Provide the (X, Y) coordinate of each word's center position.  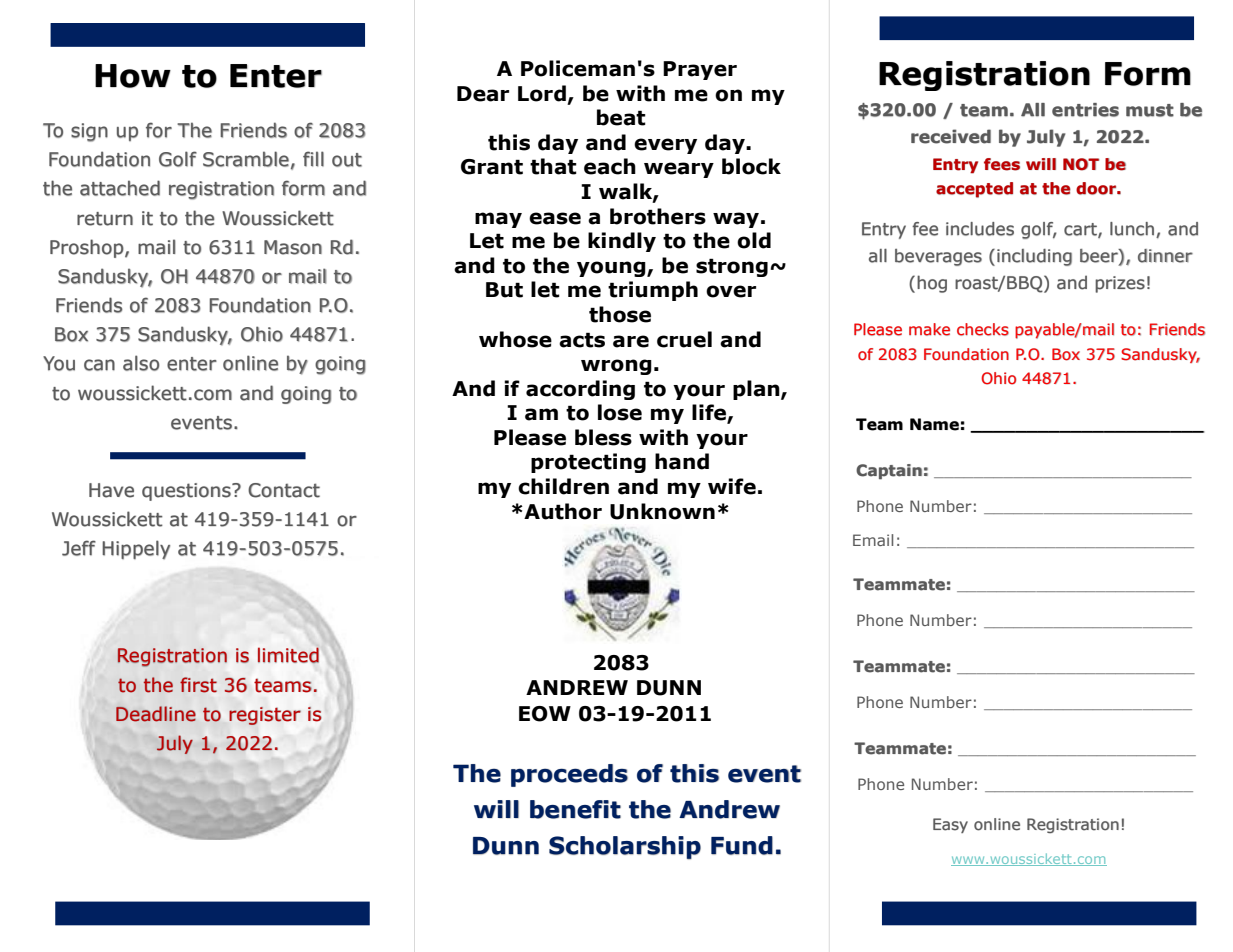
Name (934, 424)
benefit (575, 809)
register (265, 716)
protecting (588, 463)
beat (621, 117)
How (133, 76)
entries (1085, 110)
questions (187, 492)
